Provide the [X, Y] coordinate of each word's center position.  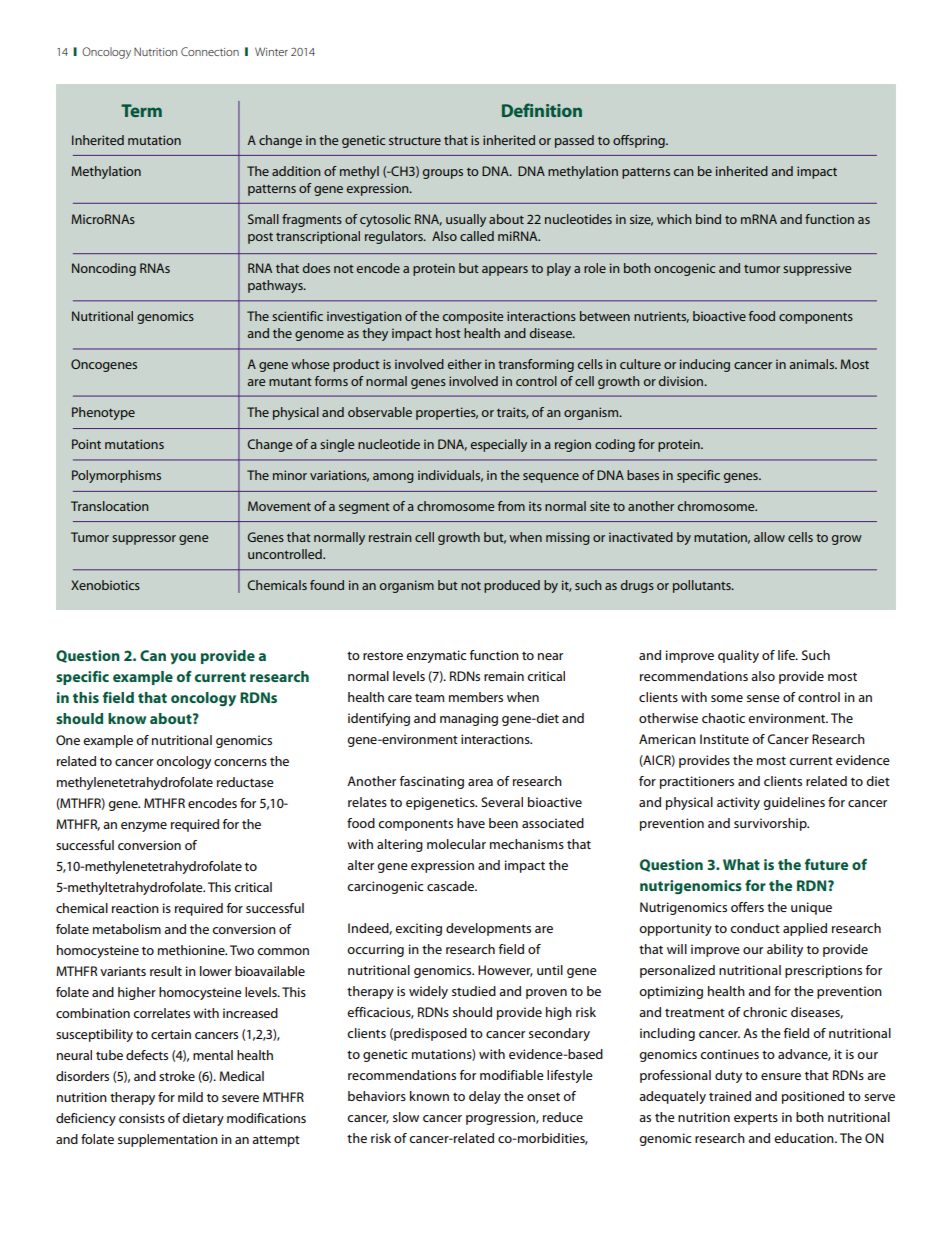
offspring [640, 141]
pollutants [703, 586]
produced [512, 586]
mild [190, 1097]
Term [141, 110]
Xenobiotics [105, 585]
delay [485, 1097]
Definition [542, 110]
